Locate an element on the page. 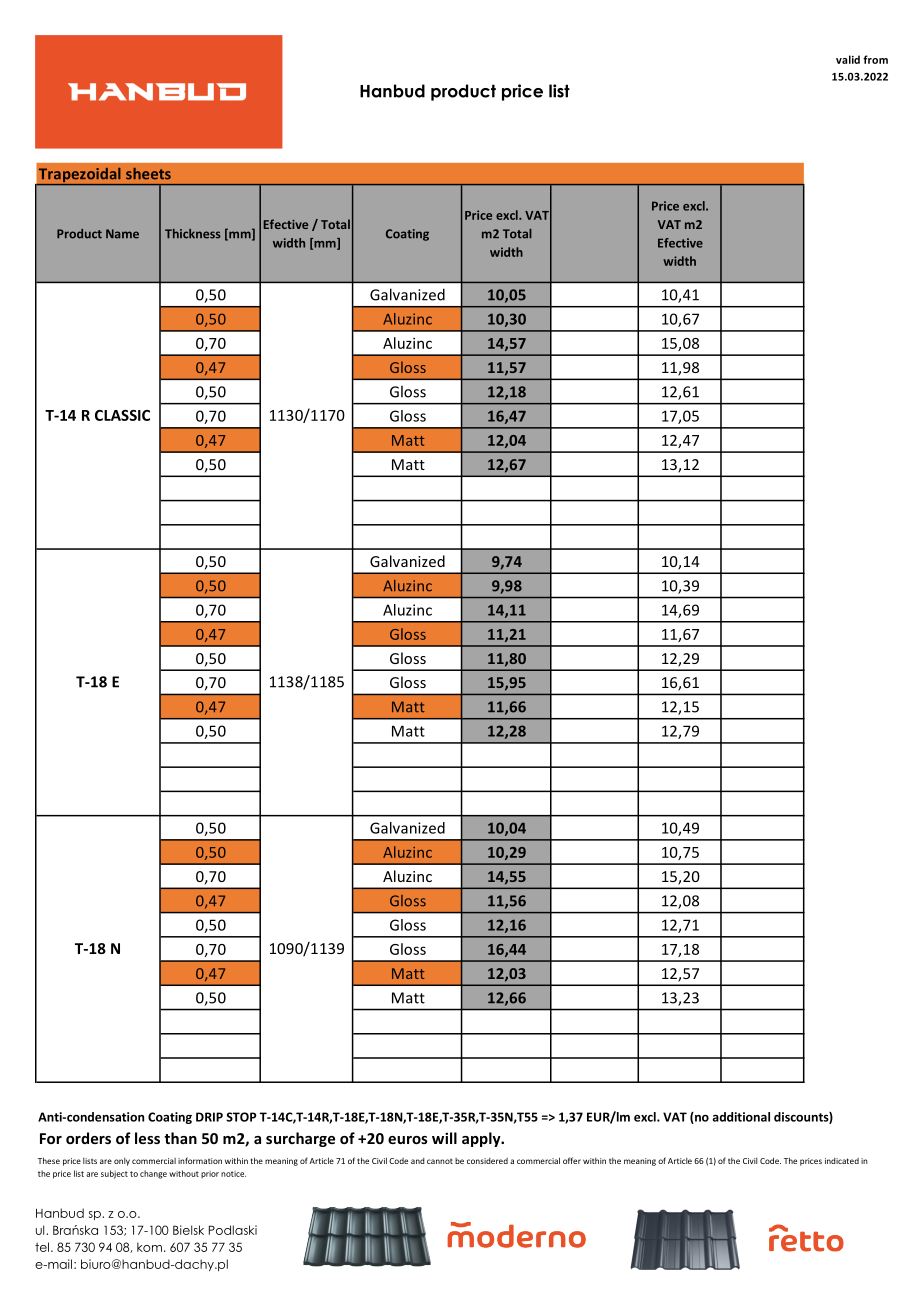  cannot is located at coordinates (440, 1161).
